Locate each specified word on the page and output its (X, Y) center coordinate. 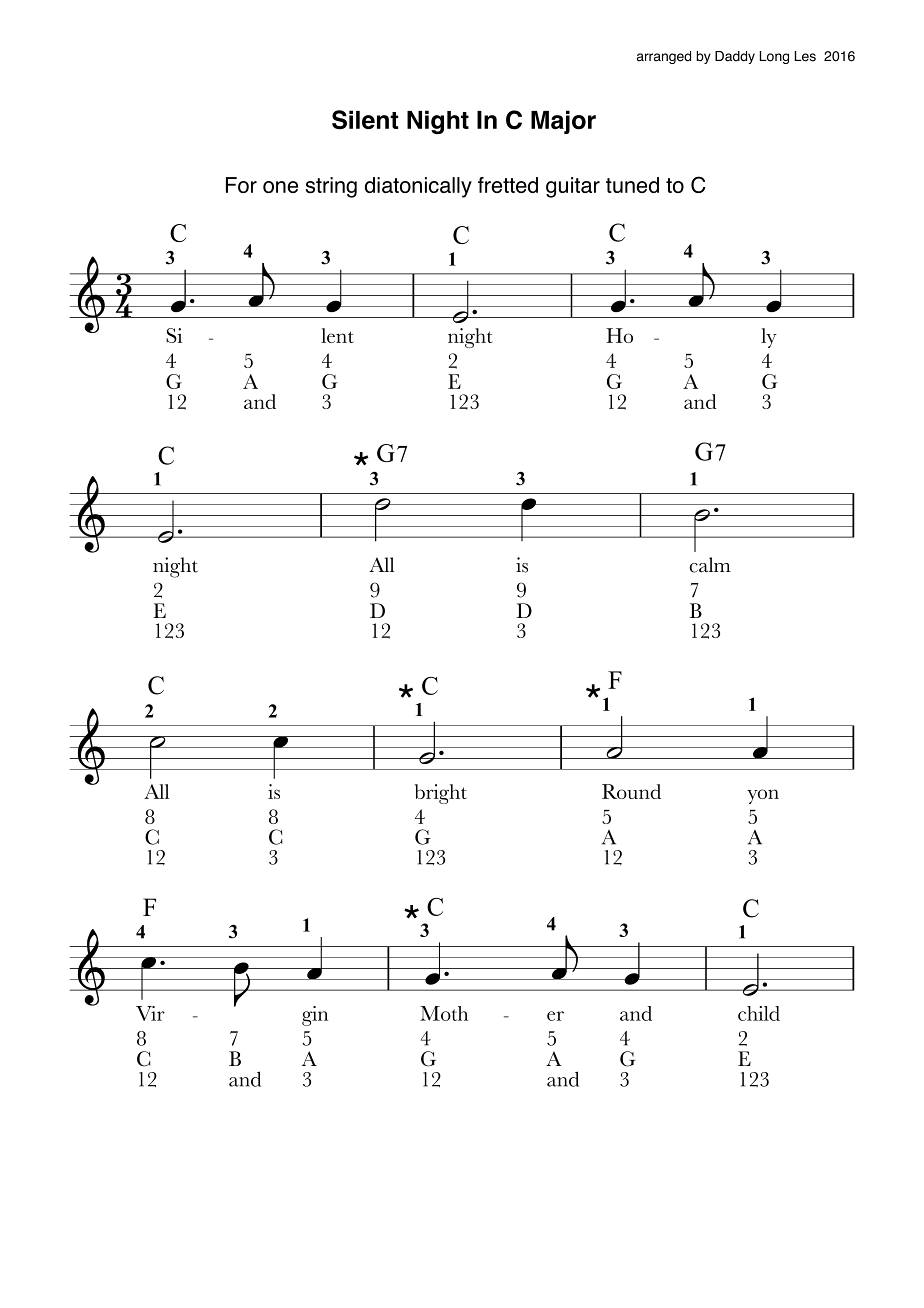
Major (563, 122)
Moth (444, 1013)
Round (631, 791)
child (759, 1013)
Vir (150, 1013)
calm (710, 565)
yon (763, 796)
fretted (508, 185)
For (241, 185)
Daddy (735, 57)
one (280, 187)
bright (440, 794)
